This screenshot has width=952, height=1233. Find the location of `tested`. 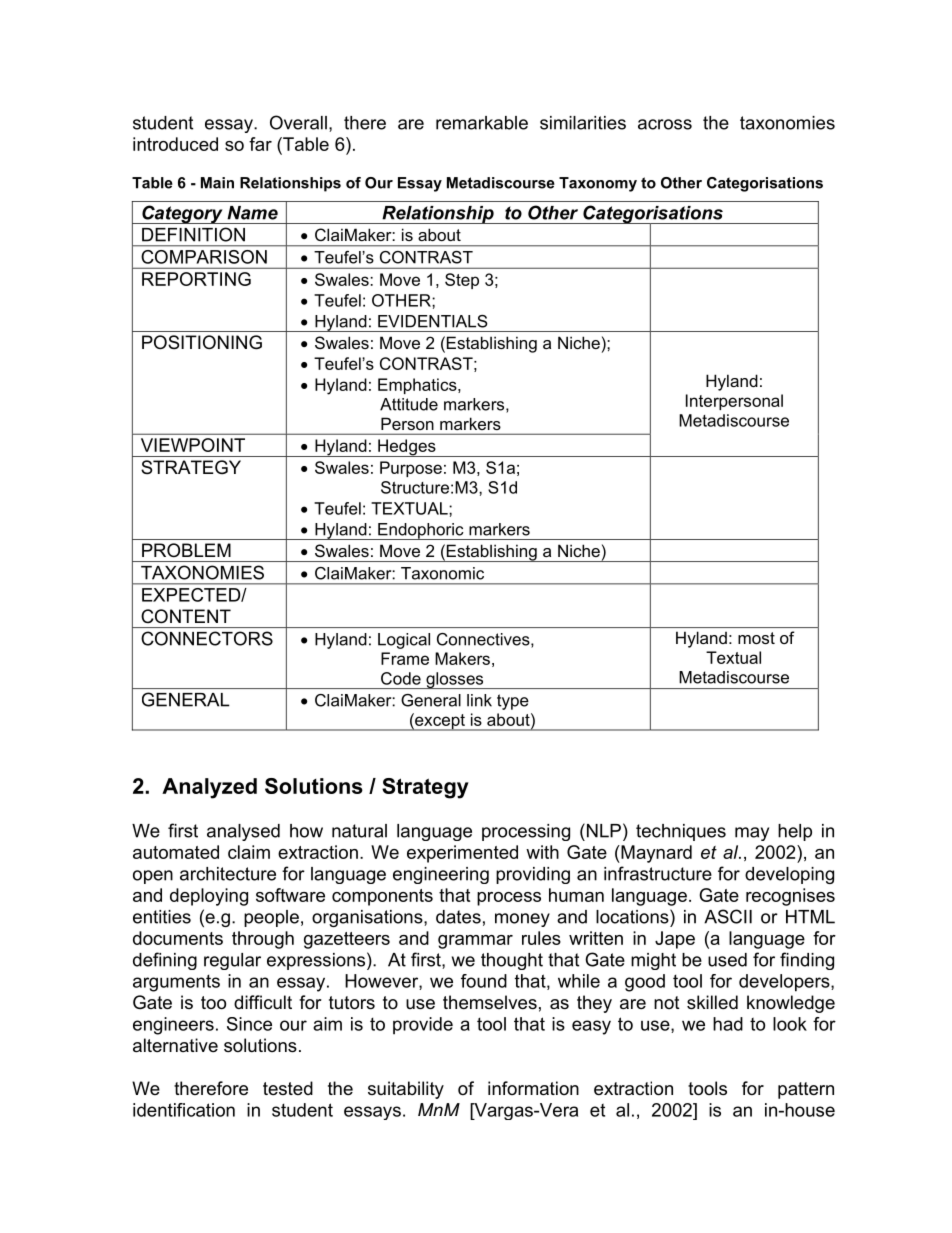

tested is located at coordinates (288, 1088).
